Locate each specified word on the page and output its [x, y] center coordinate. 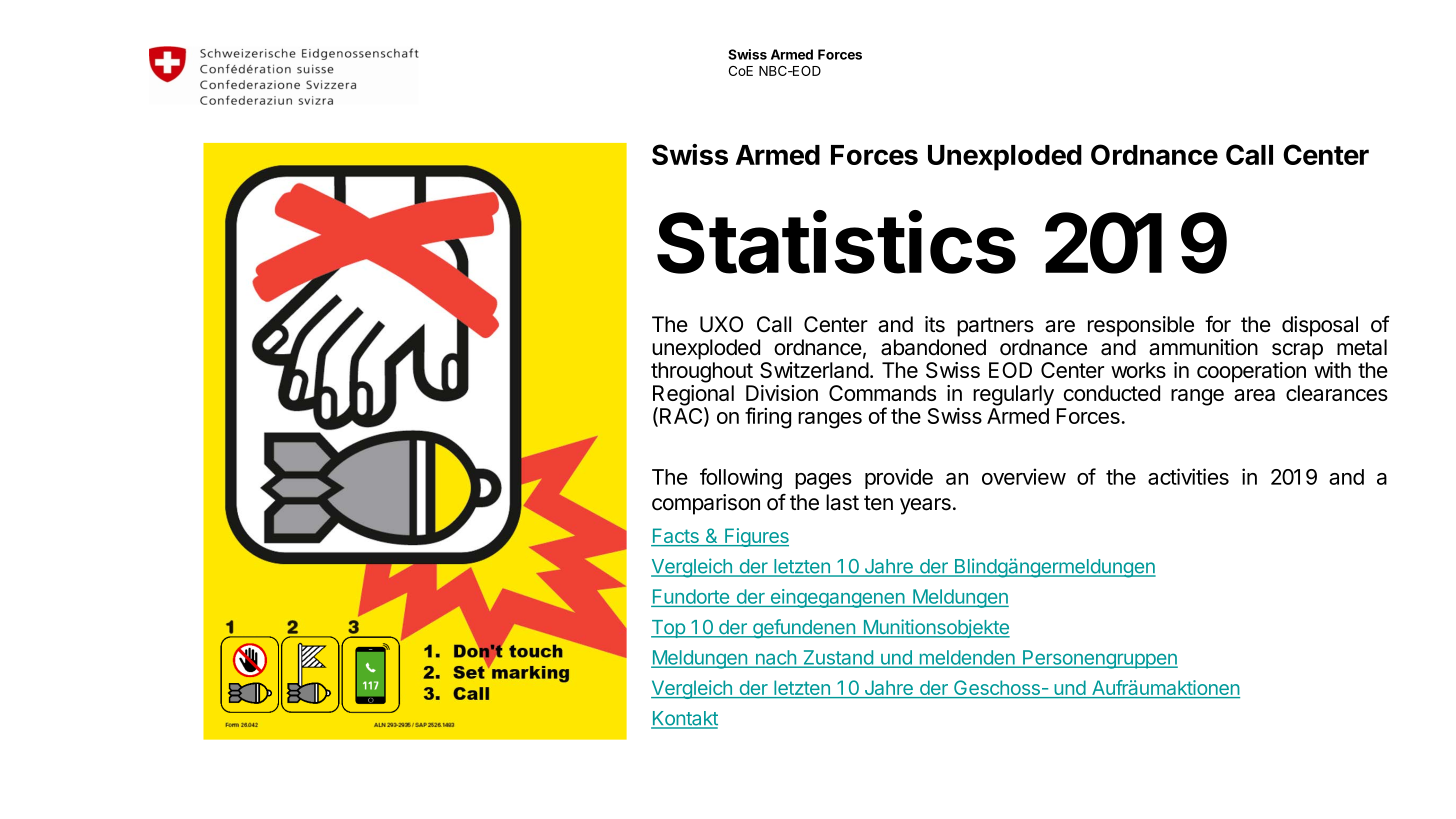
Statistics [836, 242]
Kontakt [684, 719]
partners [995, 327]
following [741, 478]
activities [1188, 476]
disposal [1320, 326]
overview [1024, 476]
